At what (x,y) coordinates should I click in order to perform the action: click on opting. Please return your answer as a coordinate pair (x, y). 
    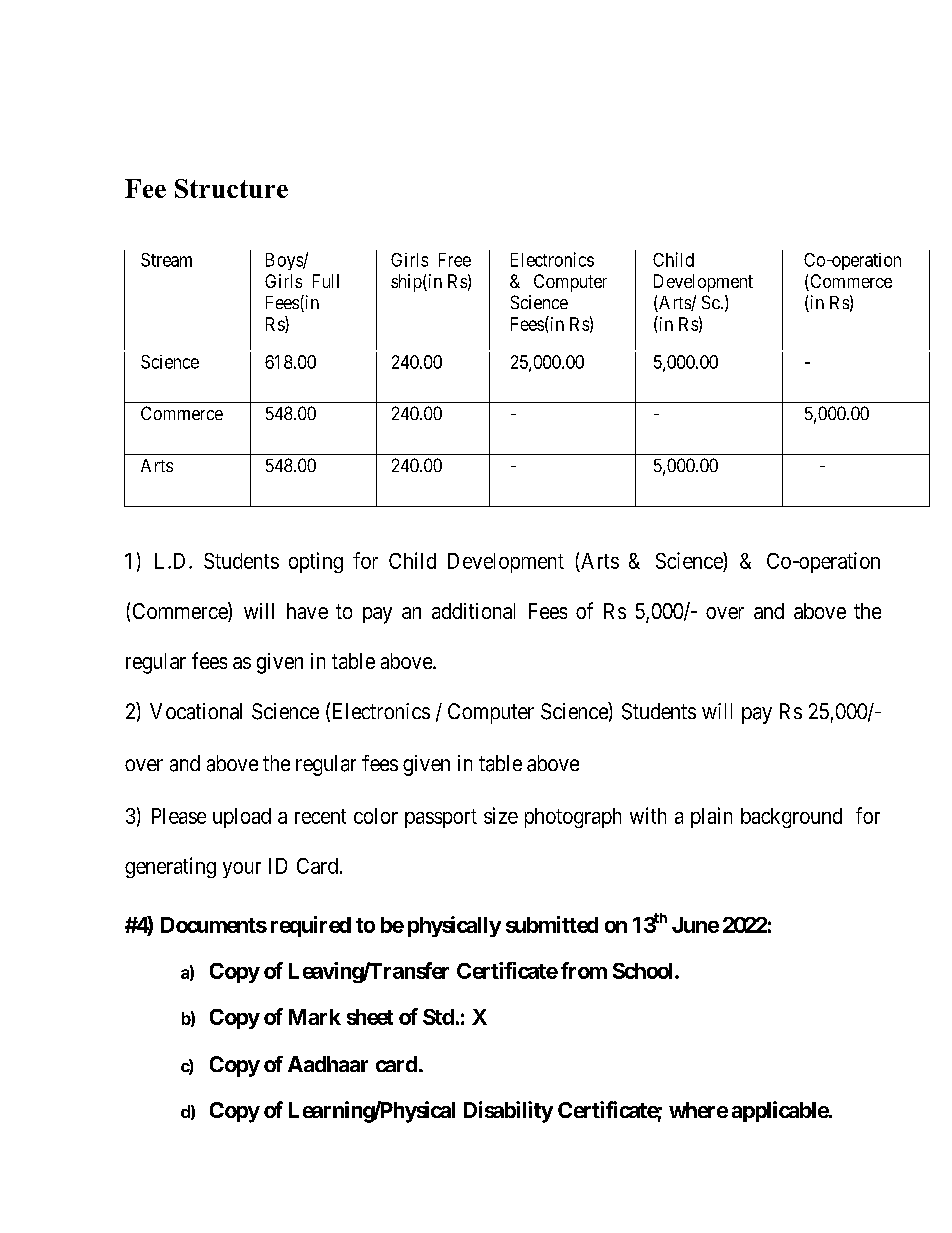
    Looking at the image, I should click on (316, 562).
